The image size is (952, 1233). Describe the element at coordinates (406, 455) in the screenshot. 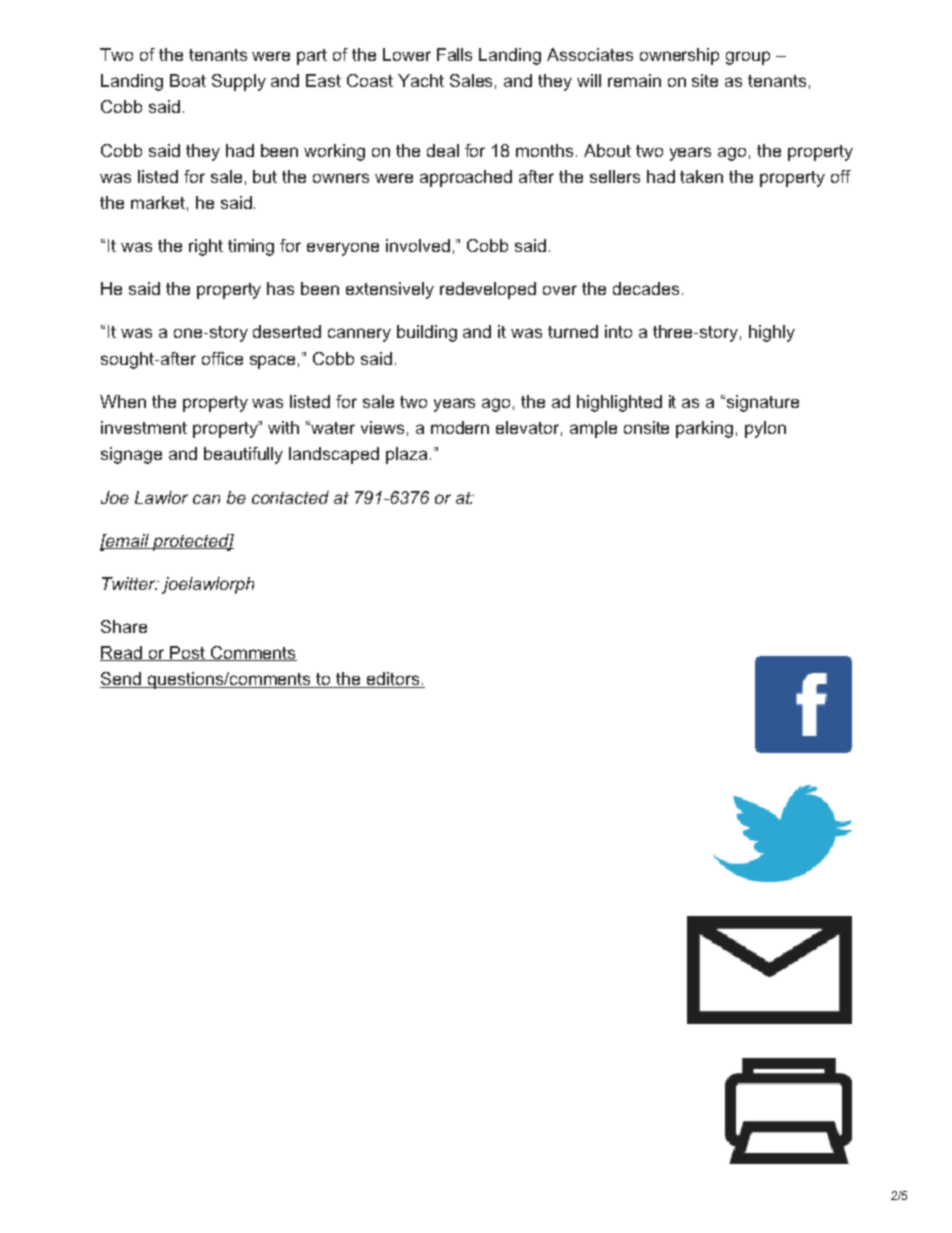

I see `plaza` at that location.
